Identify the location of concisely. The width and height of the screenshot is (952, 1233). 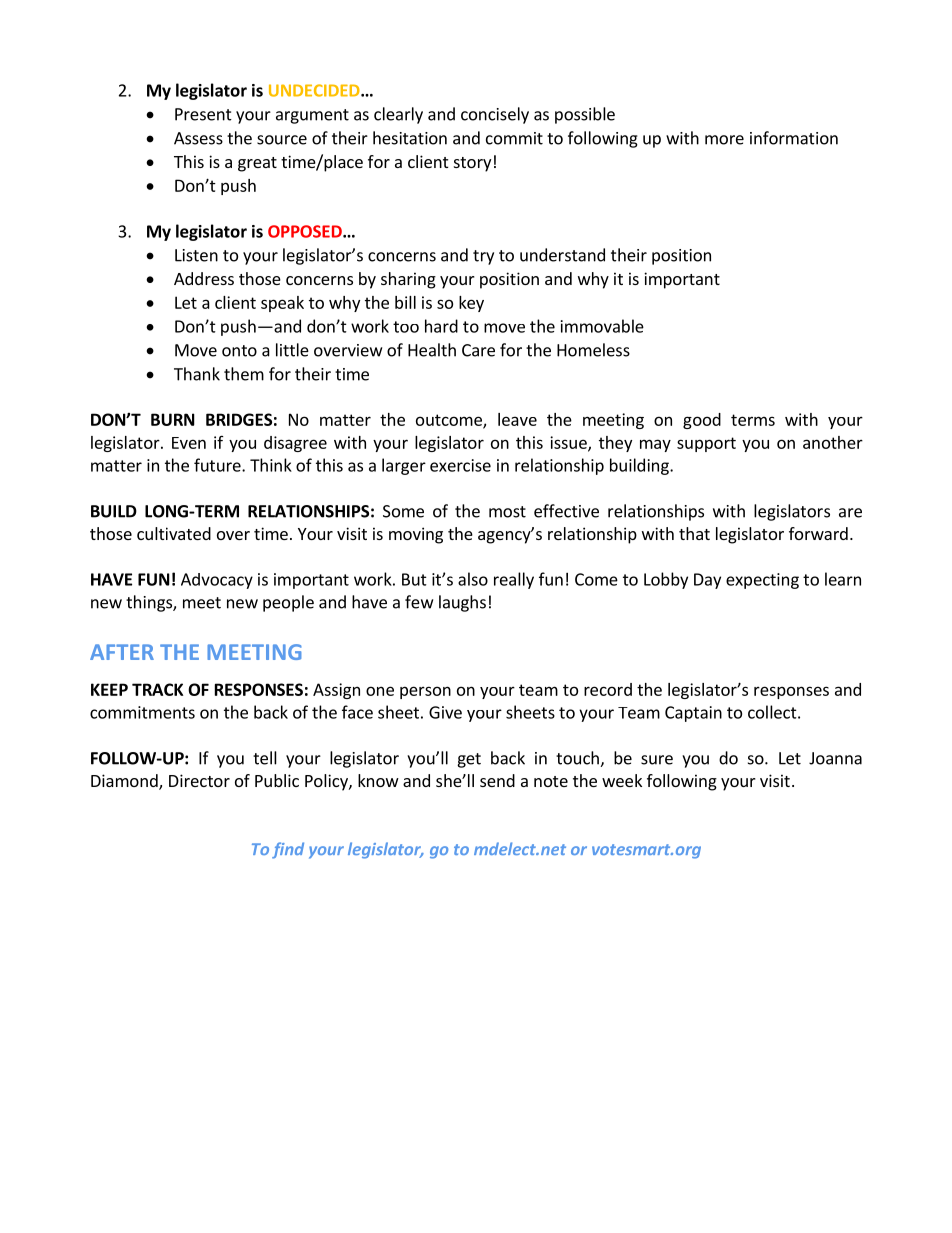
(495, 115).
